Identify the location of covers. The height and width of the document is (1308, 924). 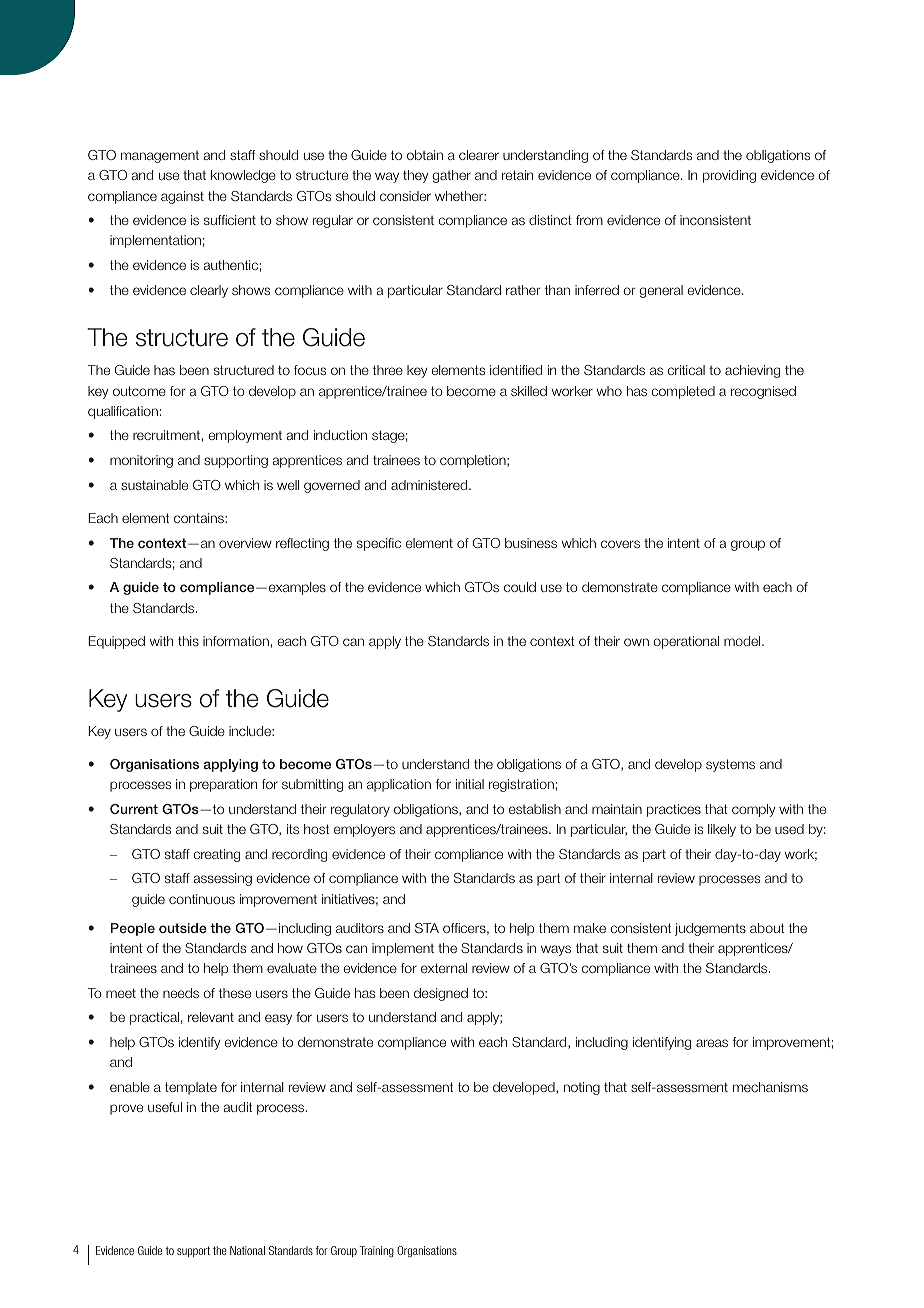
(620, 544).
